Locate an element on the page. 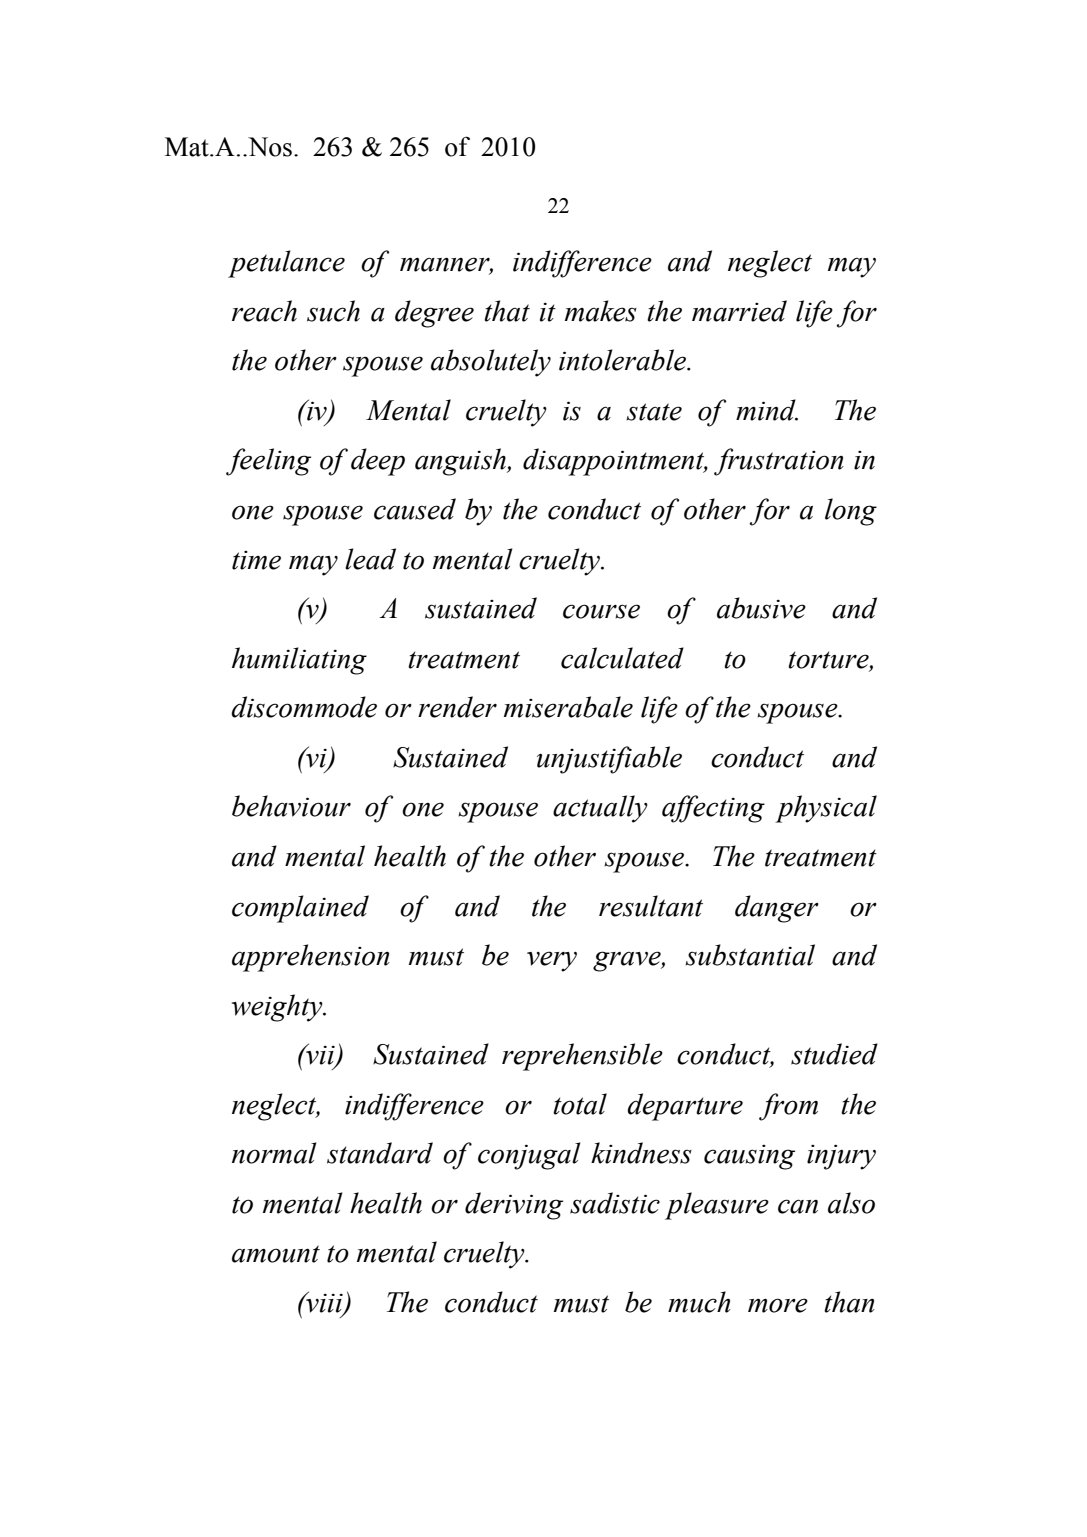  deriving is located at coordinates (514, 1206).
